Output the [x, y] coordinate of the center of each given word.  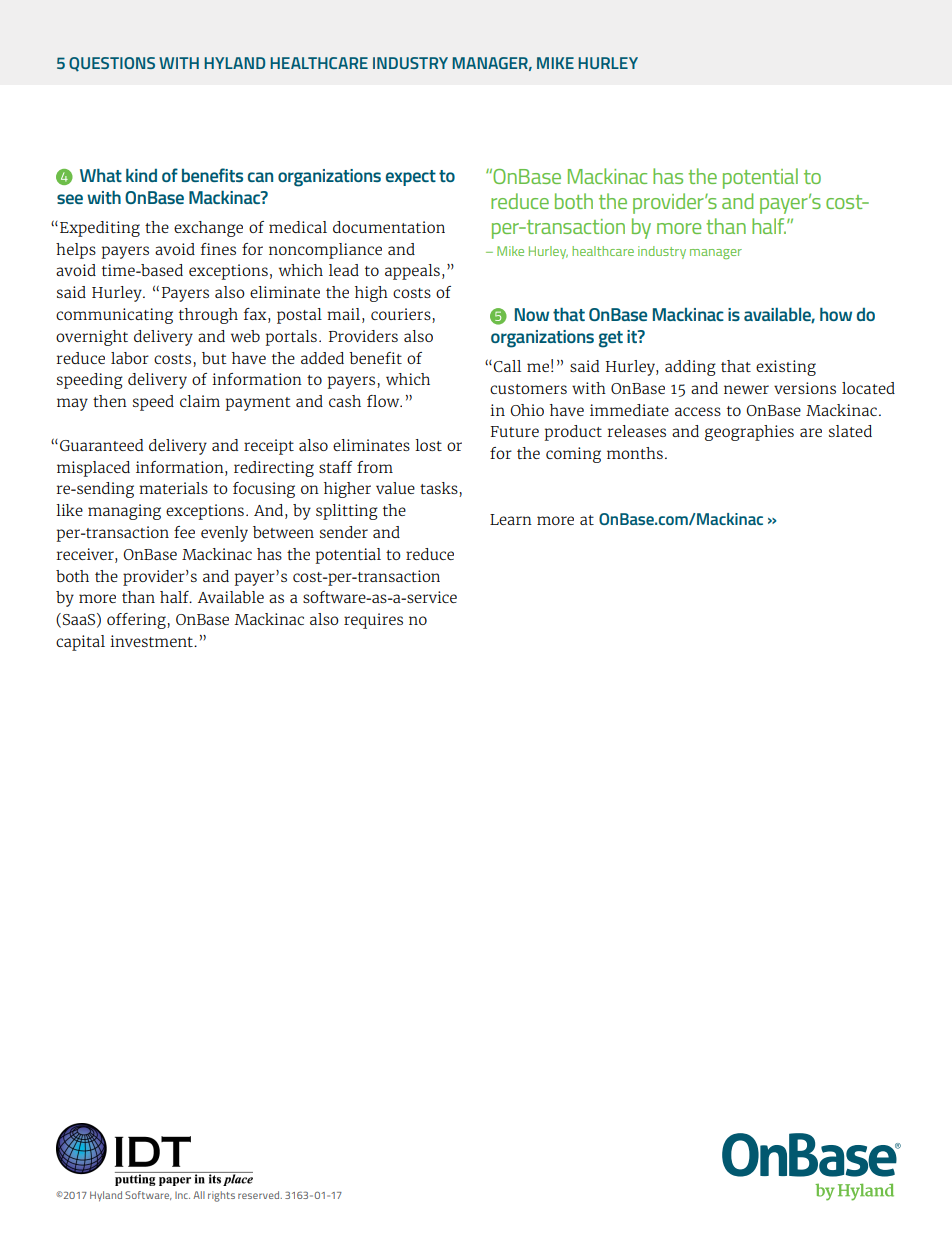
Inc [182, 1195]
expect [411, 178]
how [836, 314]
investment [152, 641]
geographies [749, 433]
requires [373, 621]
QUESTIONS [112, 64]
